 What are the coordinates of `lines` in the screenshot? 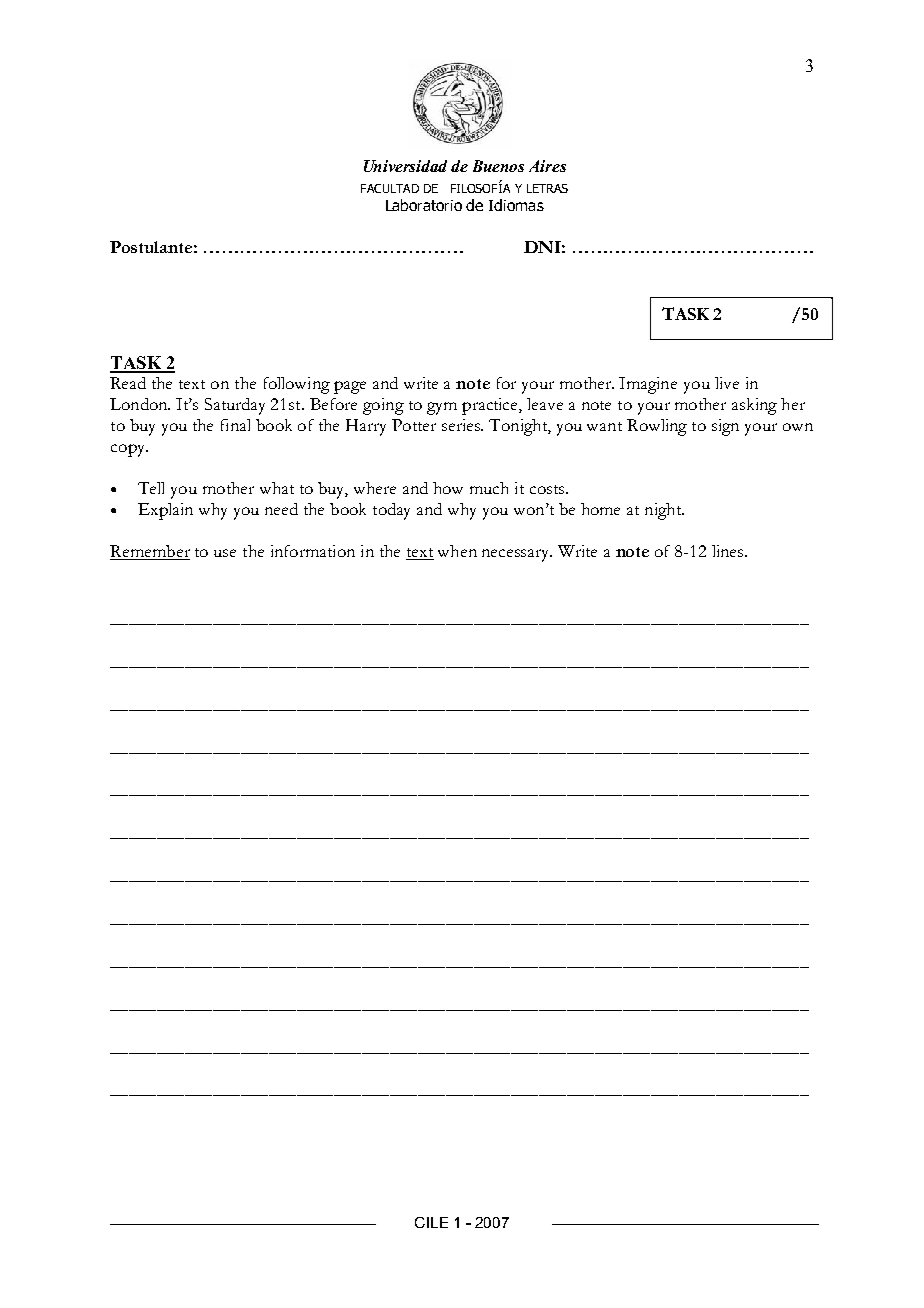 It's located at (729, 551).
